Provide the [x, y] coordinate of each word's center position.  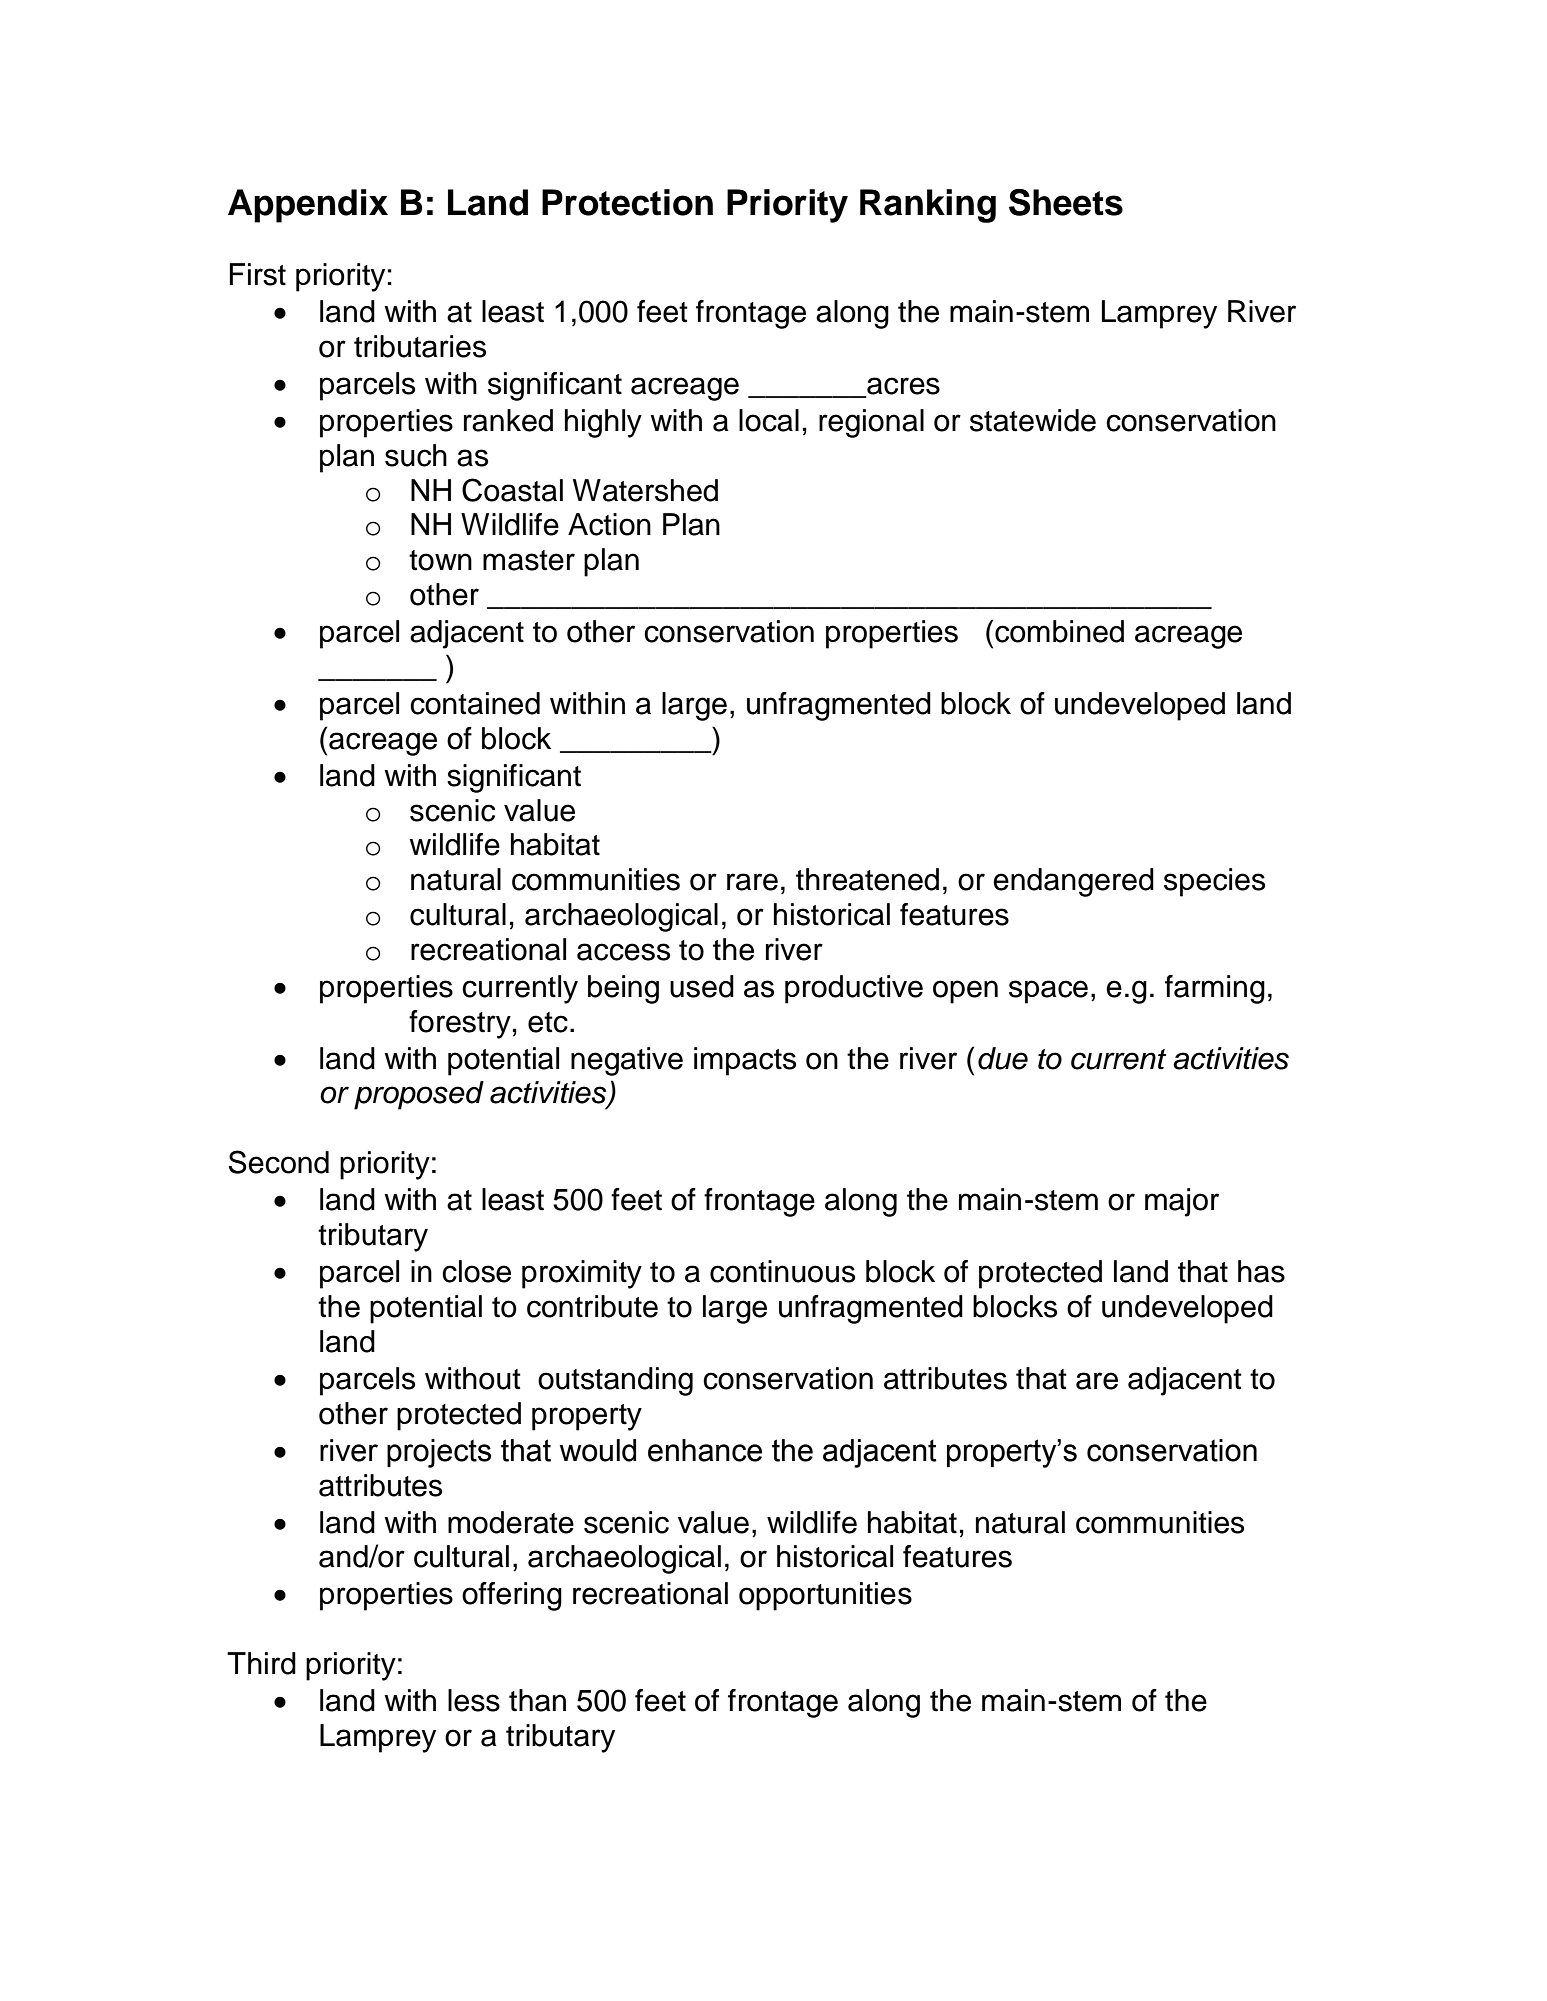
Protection [627, 202]
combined [1059, 631]
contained [475, 703]
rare [752, 882]
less [474, 1700]
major [1182, 1202]
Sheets [1066, 202]
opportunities [825, 1596]
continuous [782, 1271]
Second [278, 1162]
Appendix [308, 206]
